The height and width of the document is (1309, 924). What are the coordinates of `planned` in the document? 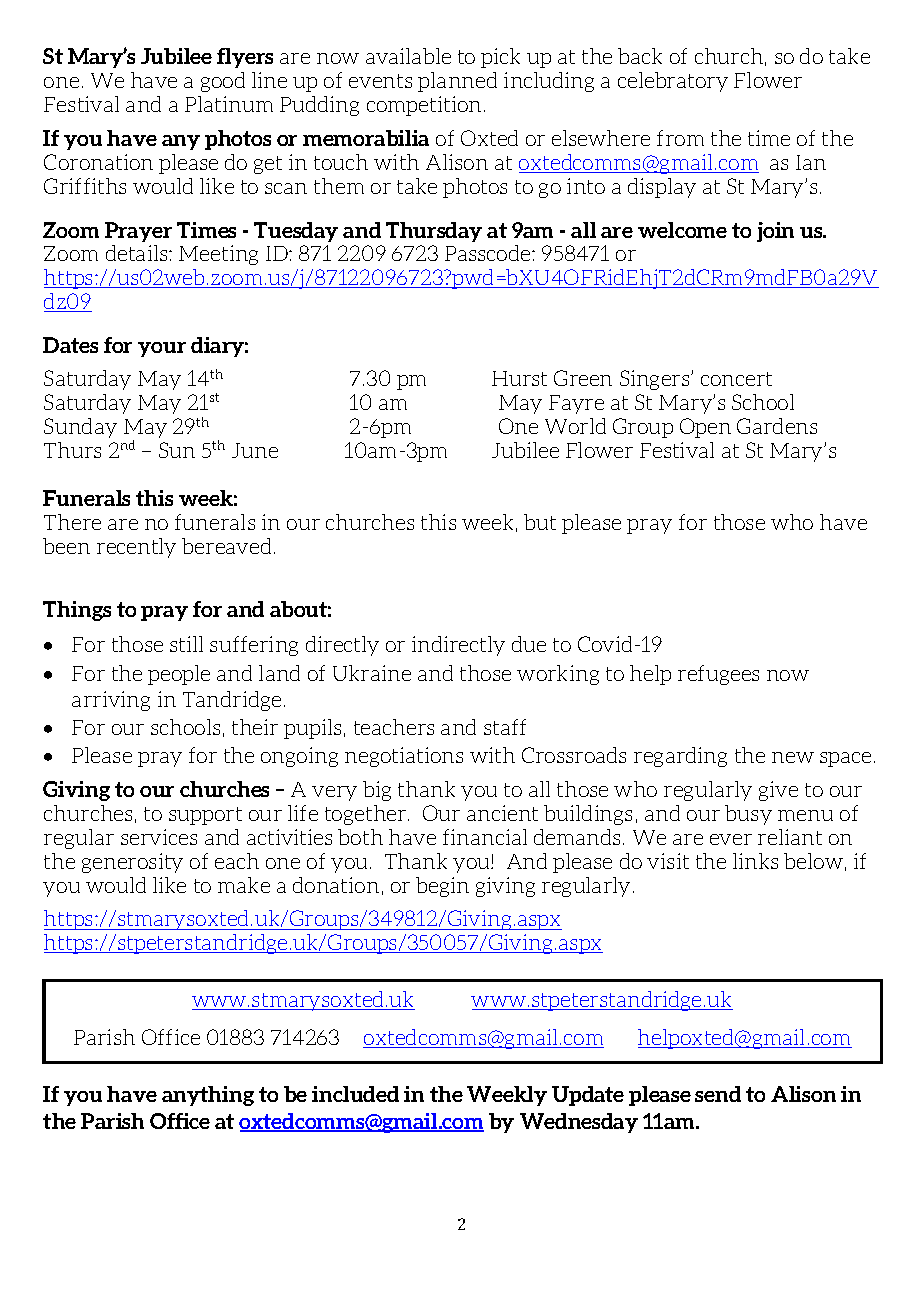 It's located at (457, 82).
